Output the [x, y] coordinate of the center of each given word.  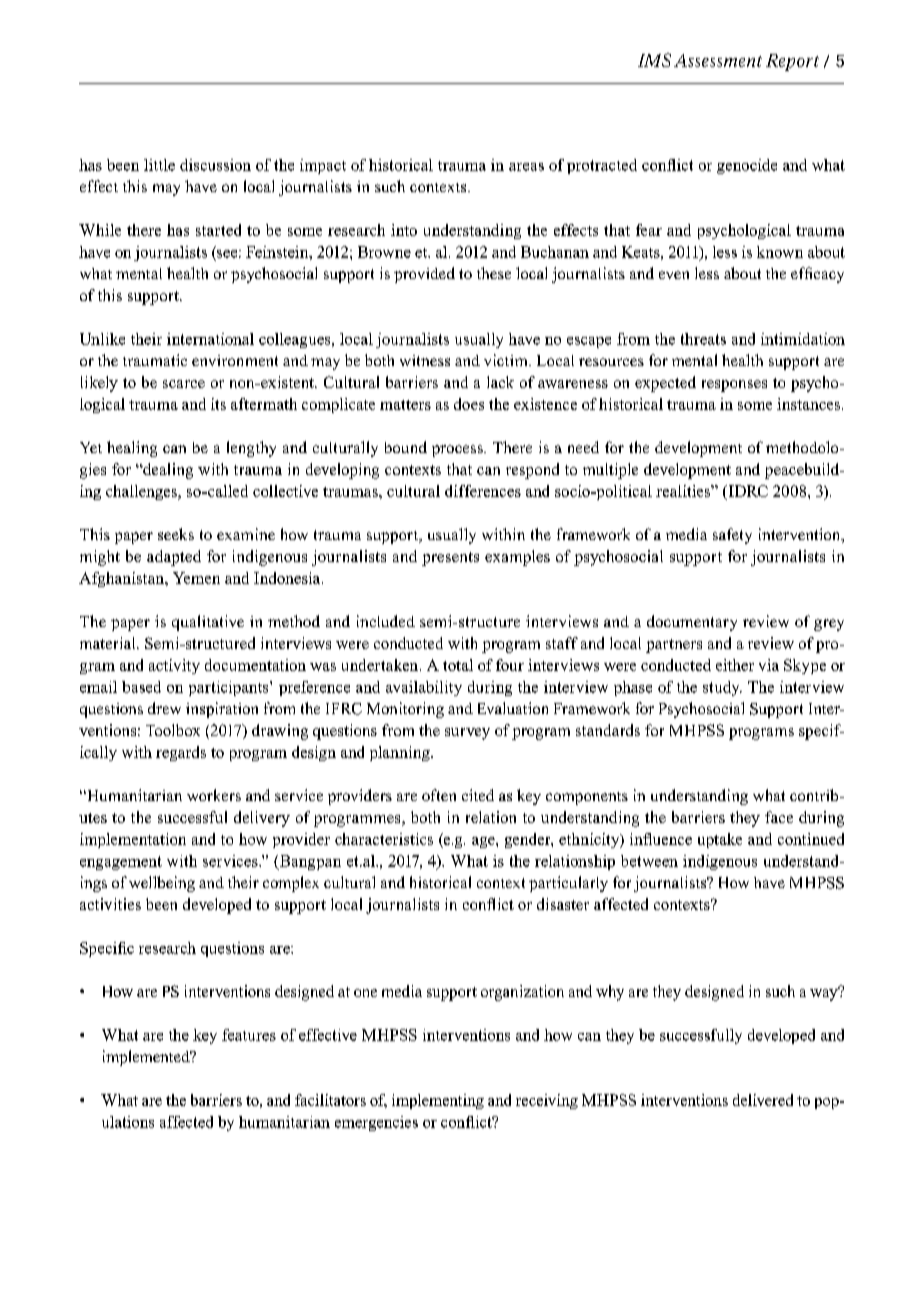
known [780, 252]
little [159, 165]
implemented [147, 1058]
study [722, 688]
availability [424, 688]
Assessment [718, 60]
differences [483, 491]
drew [164, 708]
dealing [167, 471]
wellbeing [162, 884]
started [218, 230]
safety [732, 536]
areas [526, 167]
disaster [563, 904]
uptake [720, 840]
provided [424, 275]
